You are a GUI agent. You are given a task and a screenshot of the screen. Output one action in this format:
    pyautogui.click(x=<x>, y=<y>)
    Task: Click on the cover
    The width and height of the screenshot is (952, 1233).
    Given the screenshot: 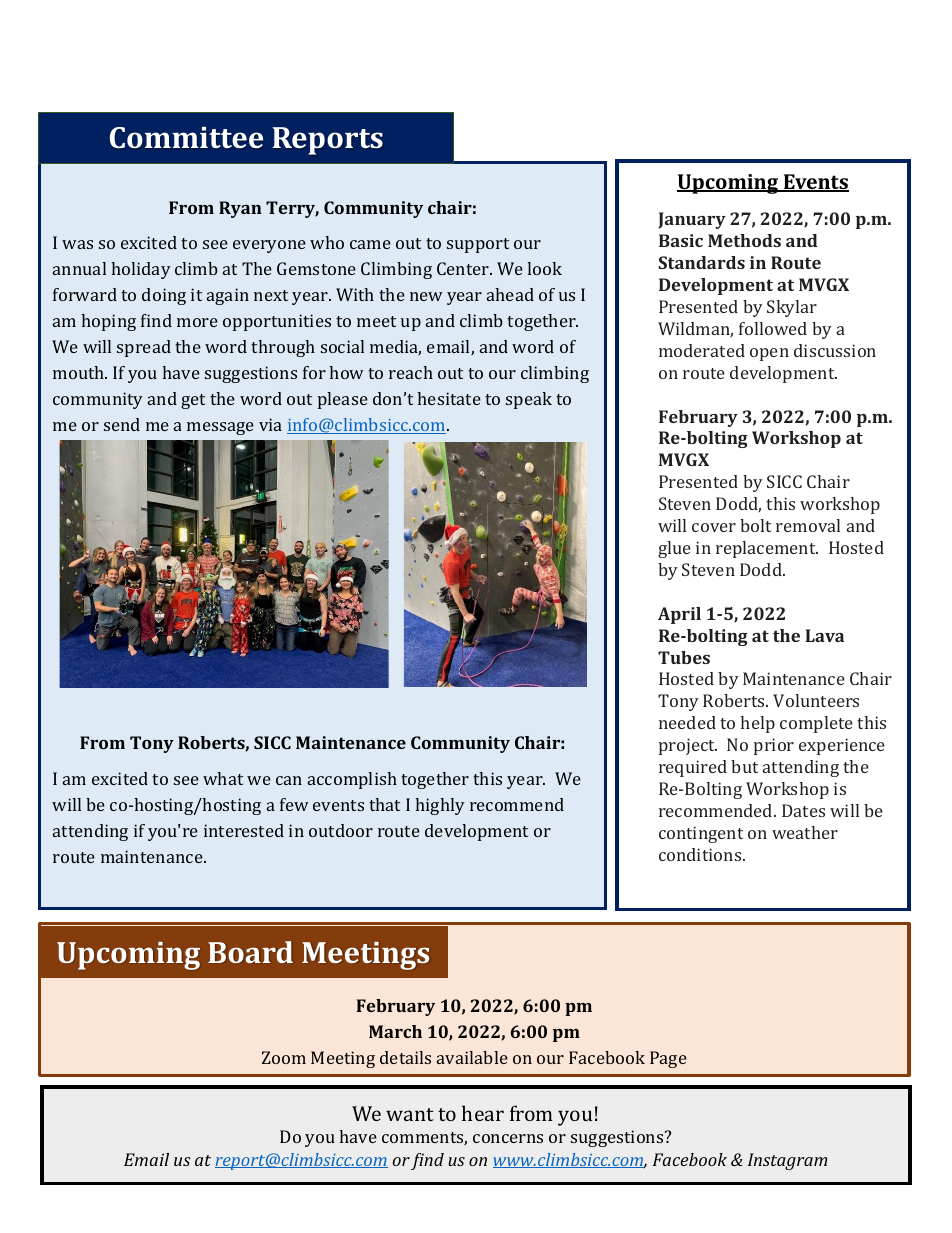 What is the action you would take?
    pyautogui.click(x=714, y=527)
